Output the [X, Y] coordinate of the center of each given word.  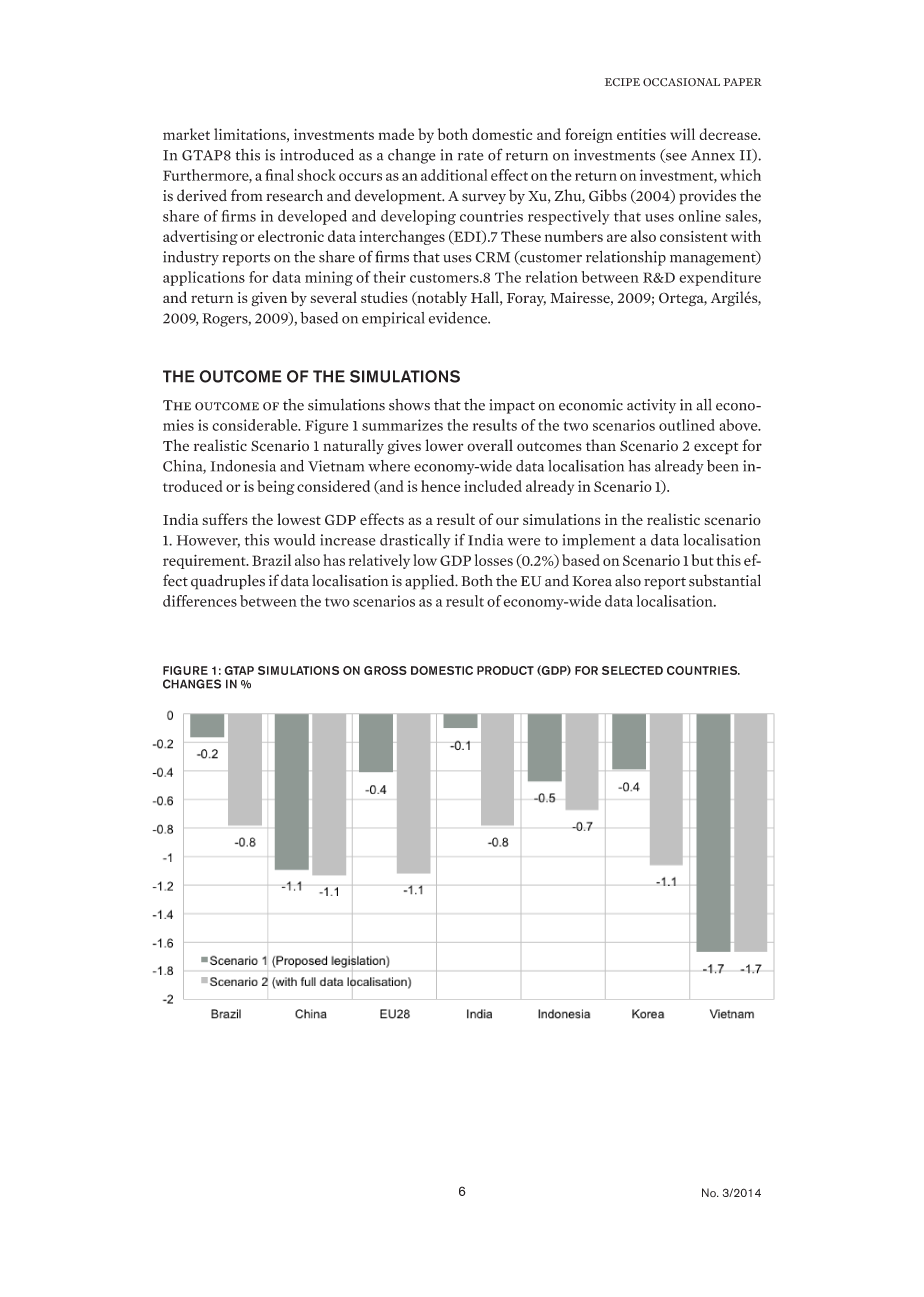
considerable [256, 425]
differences [200, 601]
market [186, 134]
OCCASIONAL [681, 82]
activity [651, 406]
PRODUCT [505, 670]
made [396, 134]
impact [512, 406]
